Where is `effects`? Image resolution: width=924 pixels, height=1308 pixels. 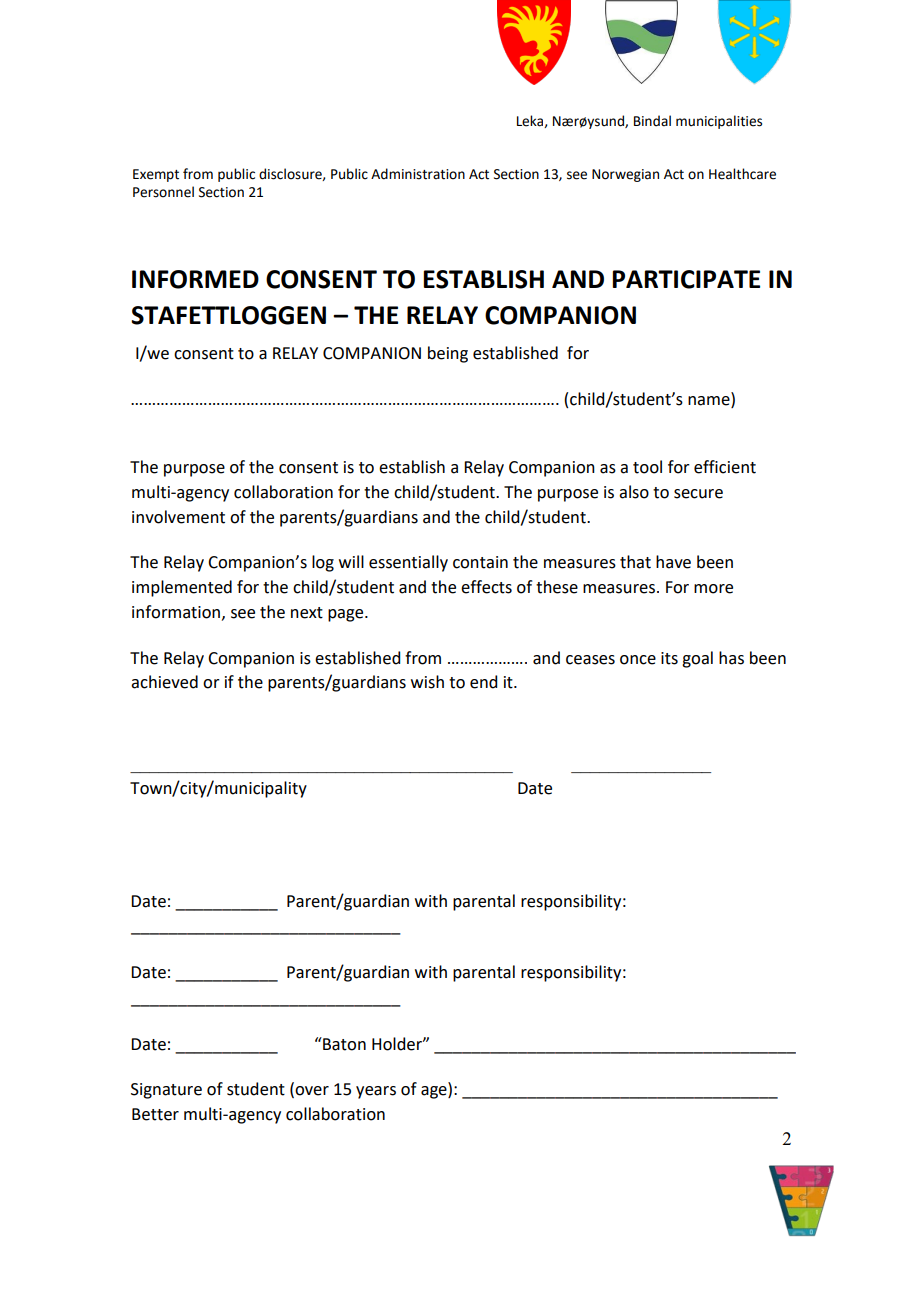 effects is located at coordinates (486, 587).
